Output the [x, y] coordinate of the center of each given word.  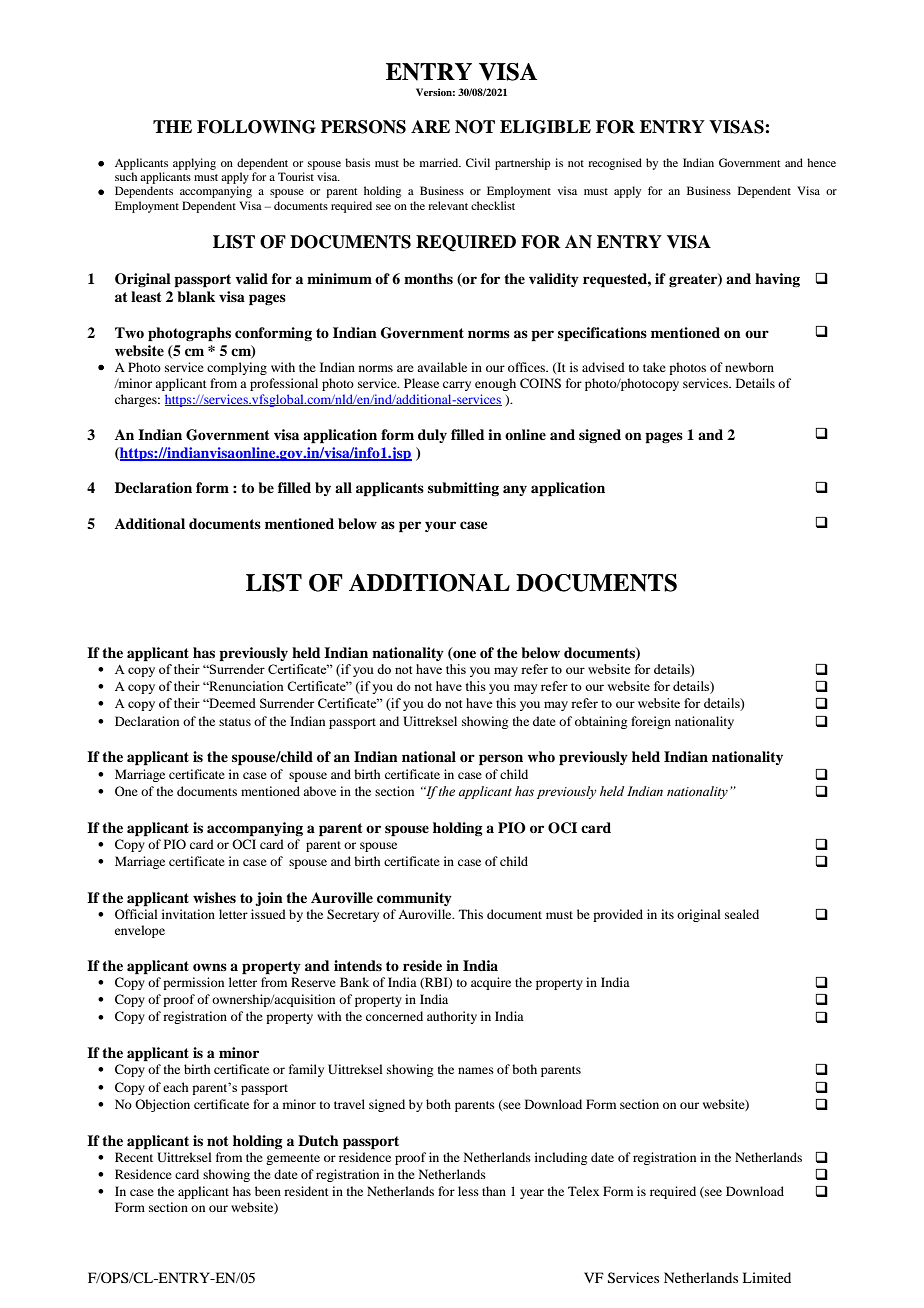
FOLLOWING [256, 127]
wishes [214, 897]
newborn [749, 367]
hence [821, 162]
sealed [742, 914]
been [268, 1191]
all [343, 487]
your [440, 526]
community [414, 899]
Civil [478, 162]
